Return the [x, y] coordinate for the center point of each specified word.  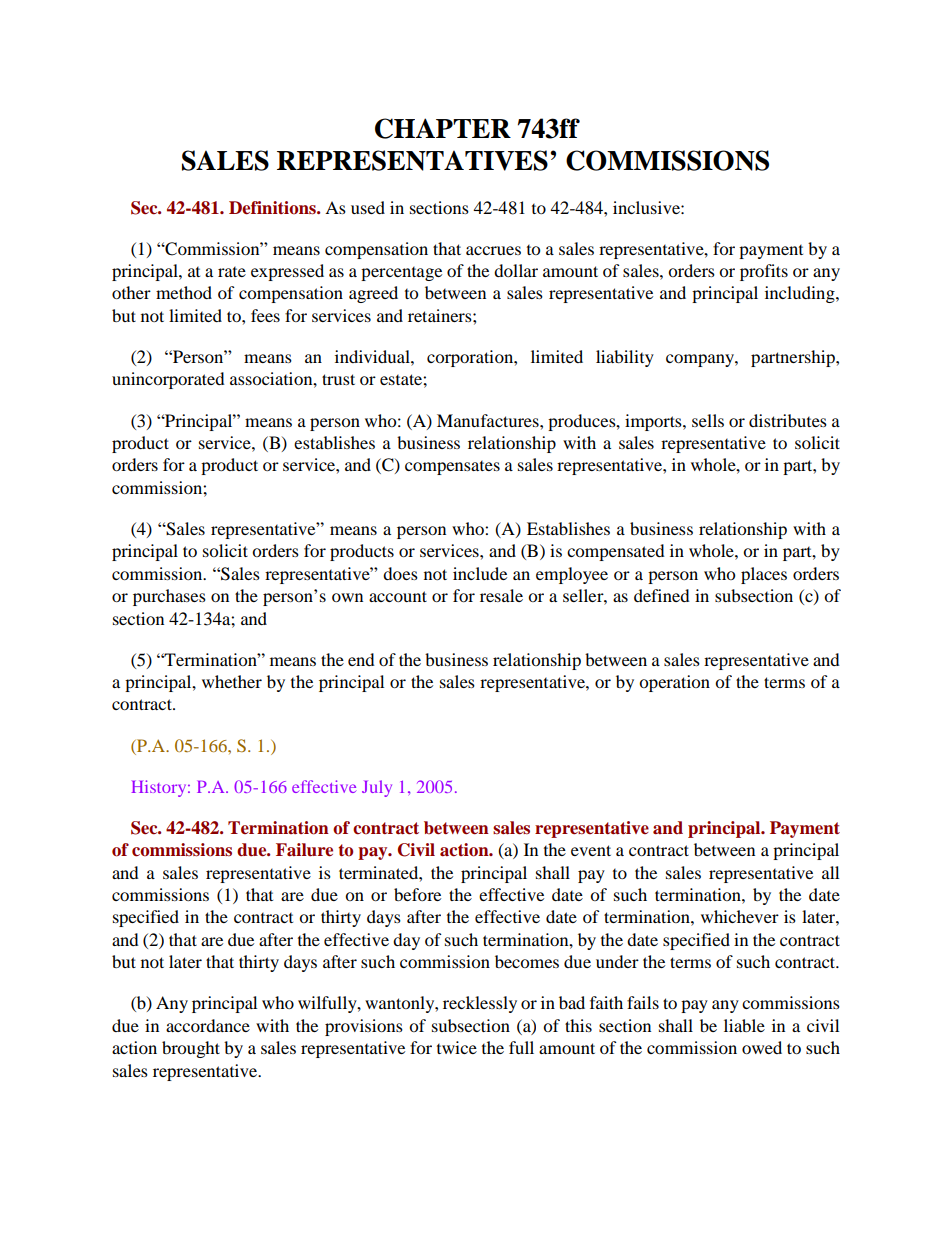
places [764, 575]
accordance [208, 1025]
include [480, 573]
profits [764, 272]
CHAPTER [443, 128]
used [368, 207]
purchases [169, 597]
